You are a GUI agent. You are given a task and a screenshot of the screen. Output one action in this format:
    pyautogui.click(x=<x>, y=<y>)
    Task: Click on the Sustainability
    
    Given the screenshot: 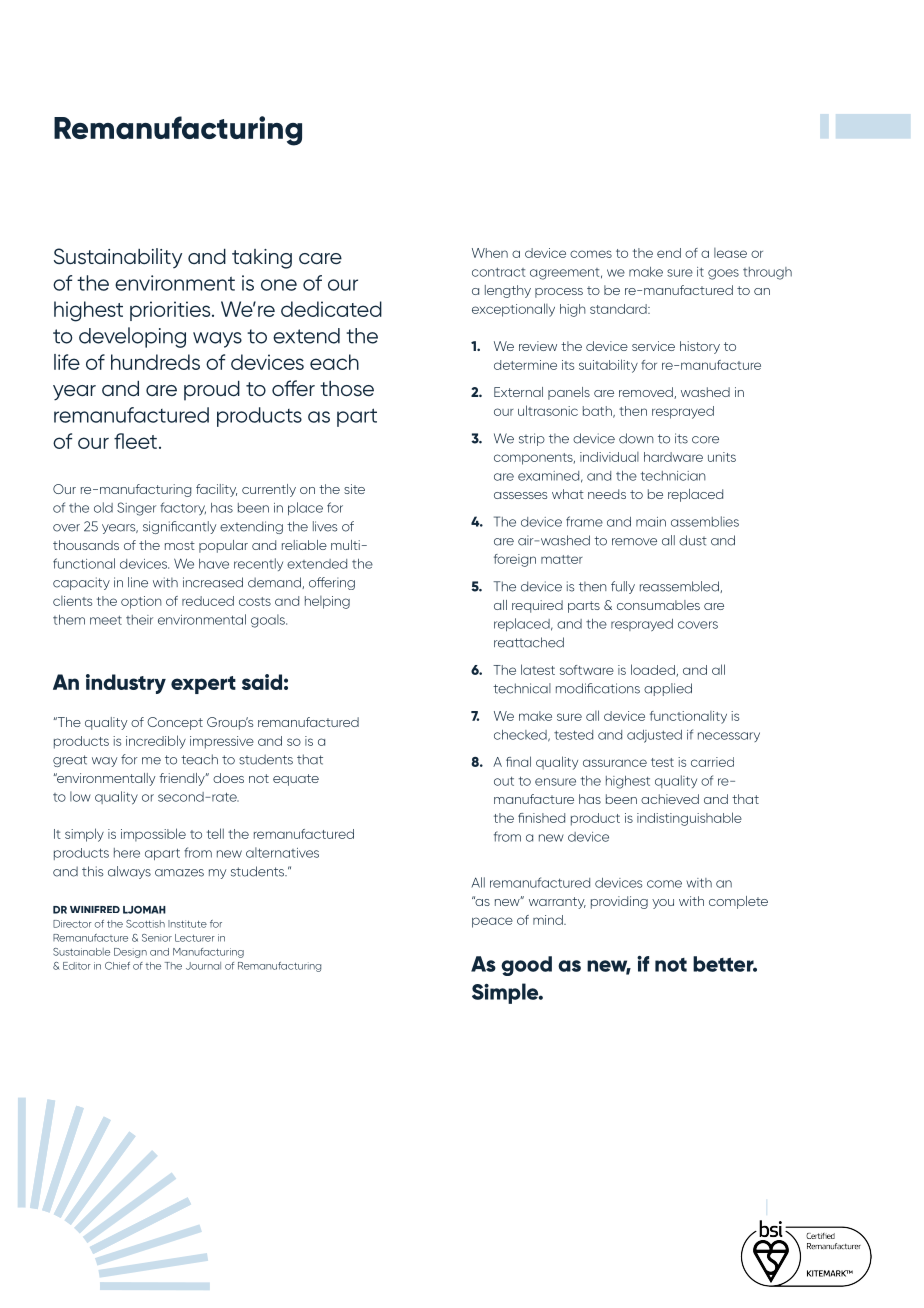 What is the action you would take?
    pyautogui.click(x=118, y=258)
